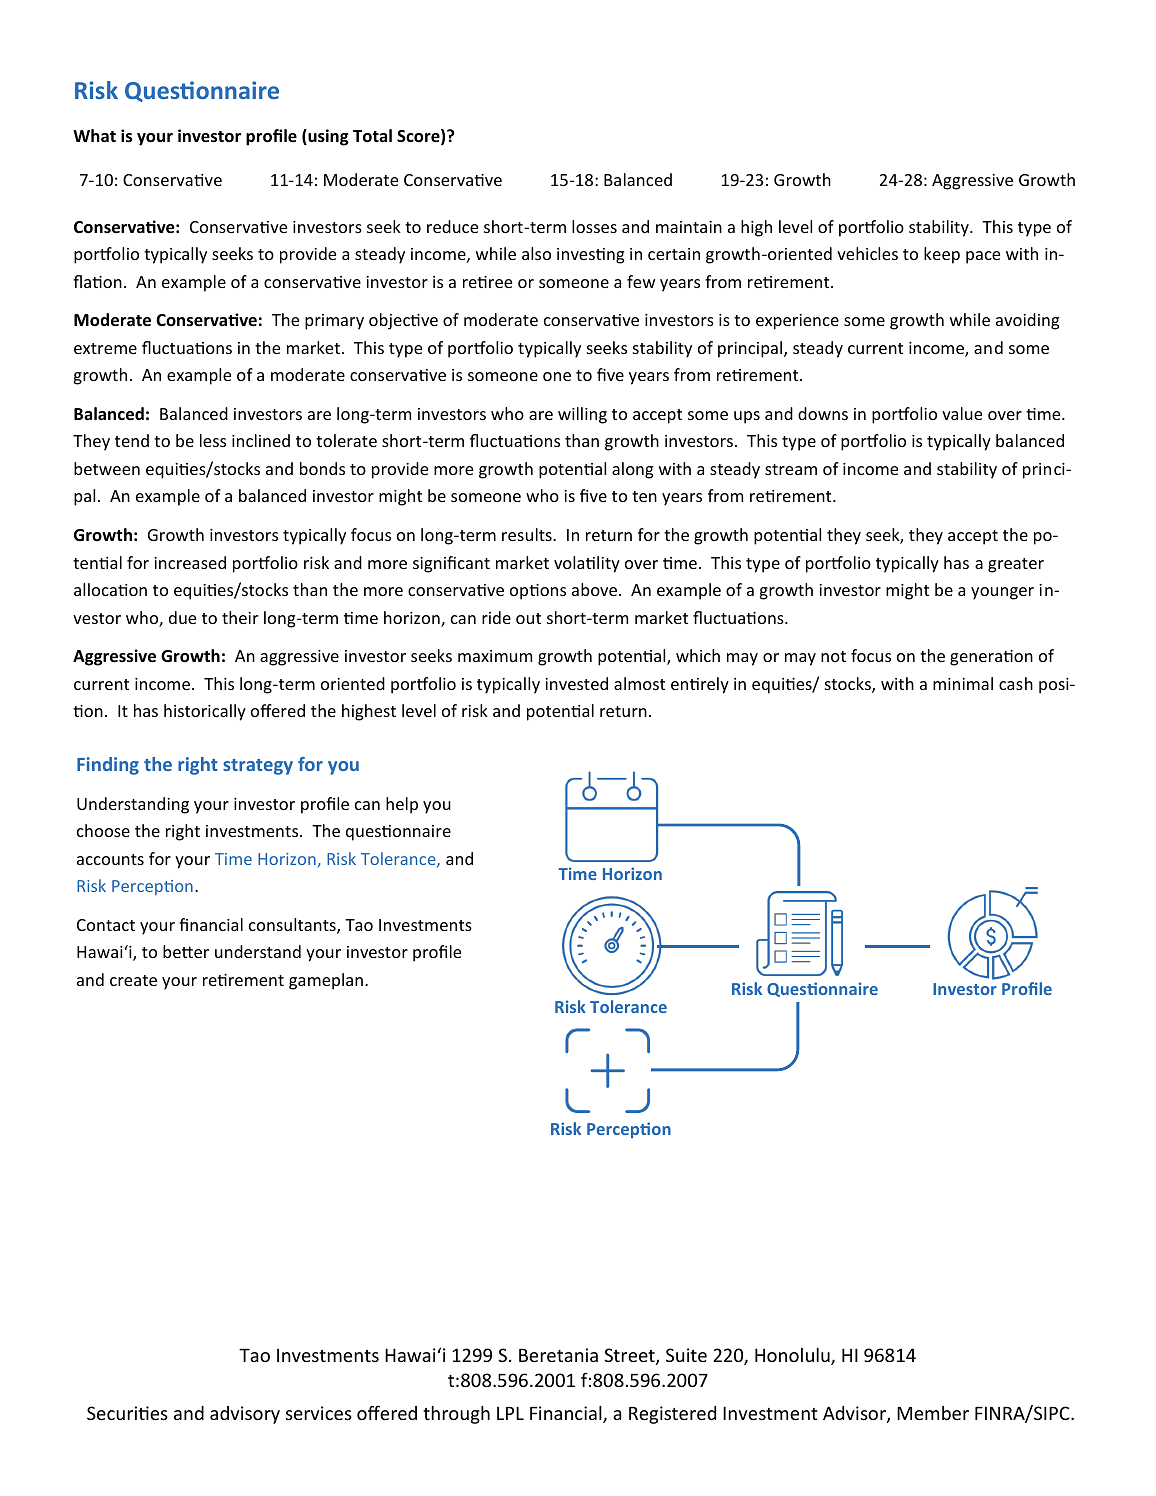  What do you see at coordinates (576, 683) in the screenshot?
I see `invested` at bounding box center [576, 683].
